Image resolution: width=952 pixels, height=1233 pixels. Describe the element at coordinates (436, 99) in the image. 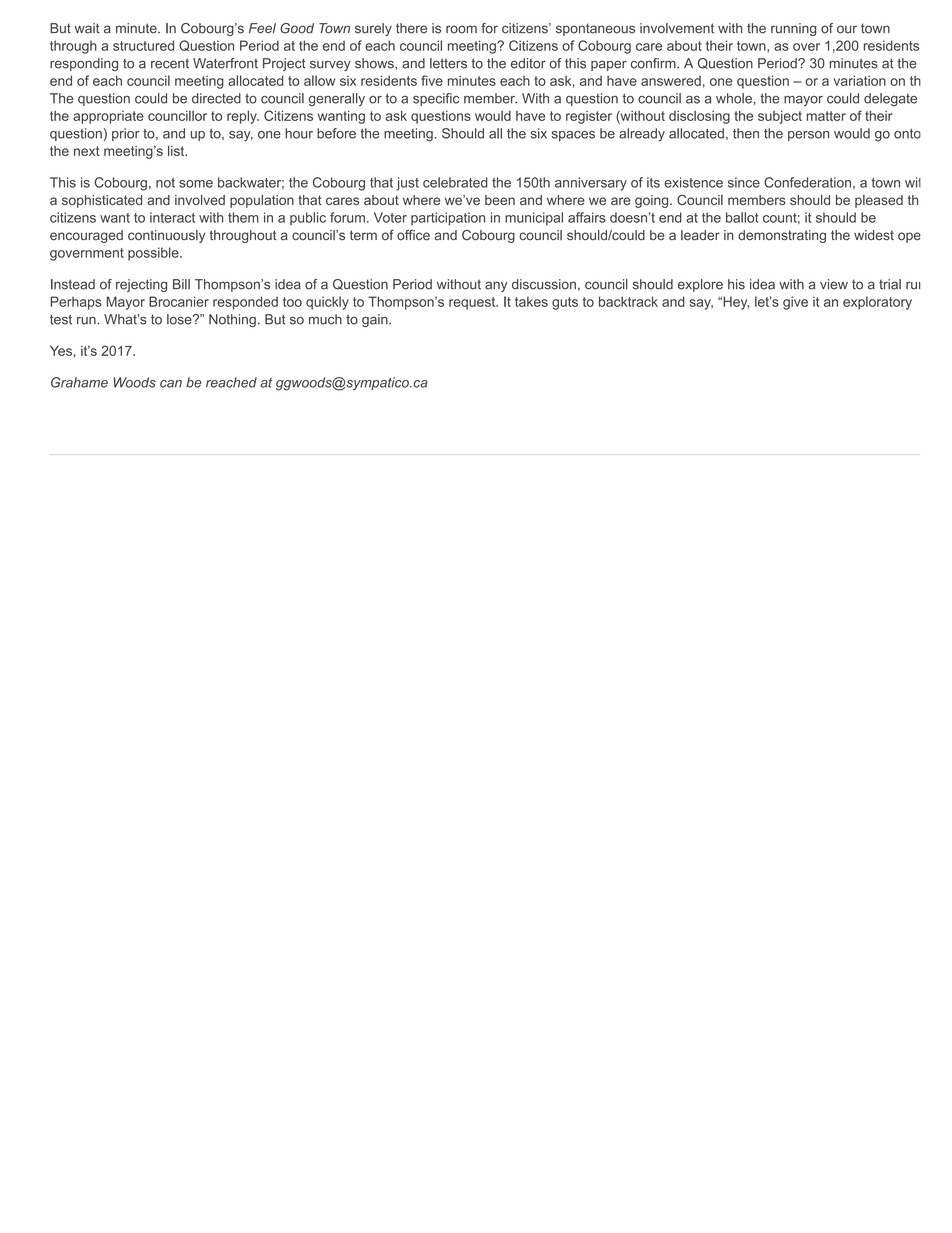

I see `specific` at that location.
